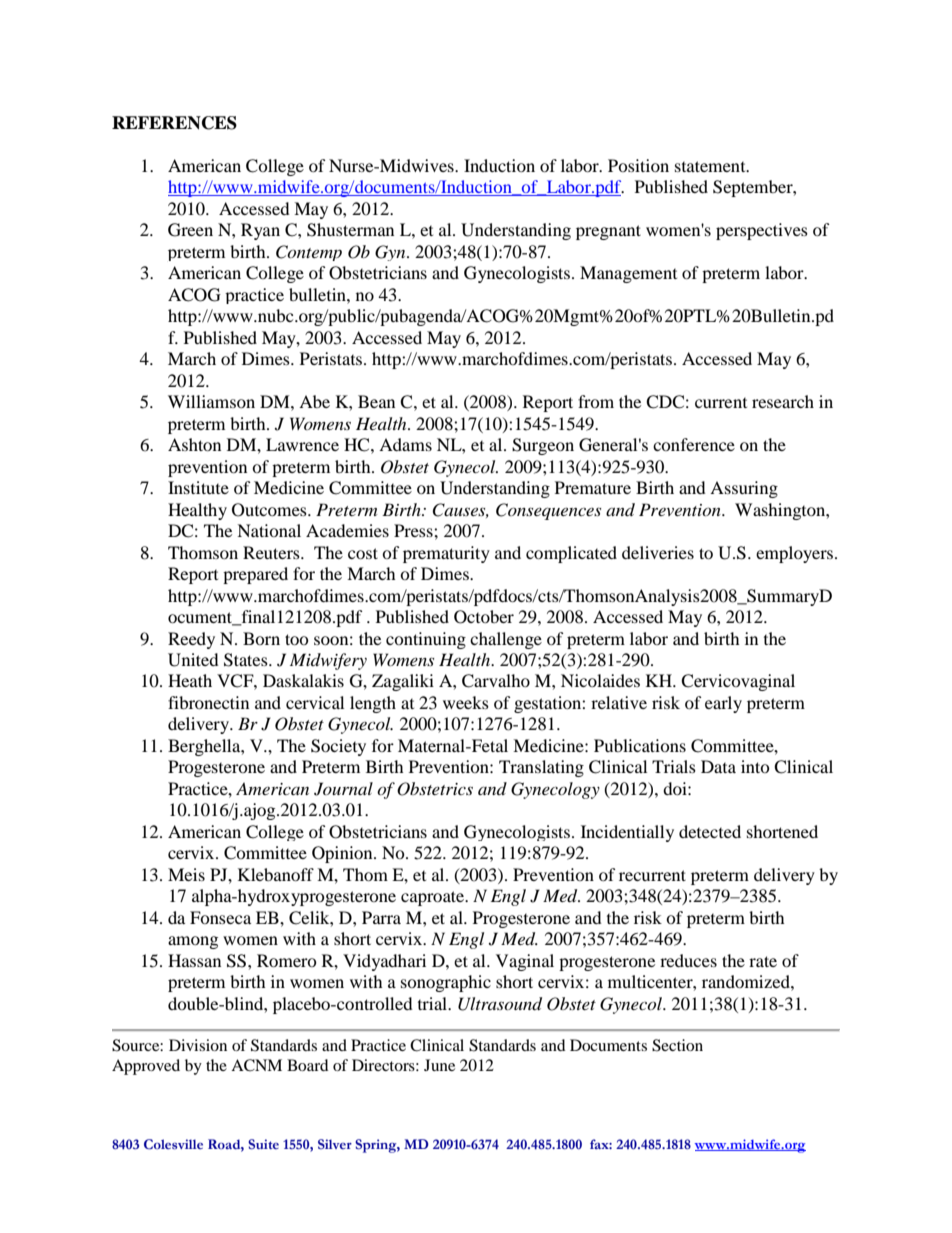 This page has height=1233, width=952. What do you see at coordinates (191, 640) in the page?
I see `Reedy` at bounding box center [191, 640].
